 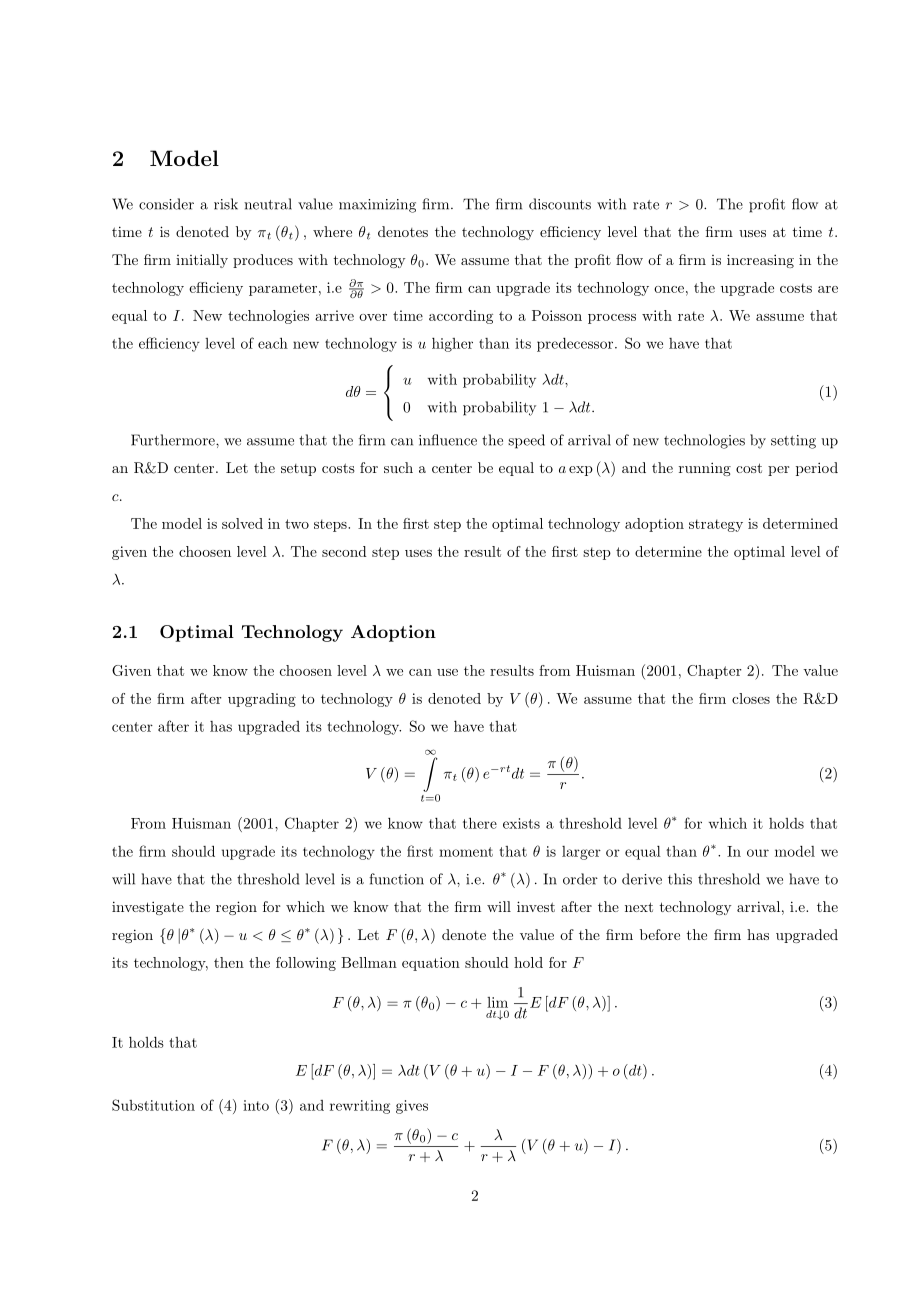 I want to click on gives, so click(x=412, y=1107).
